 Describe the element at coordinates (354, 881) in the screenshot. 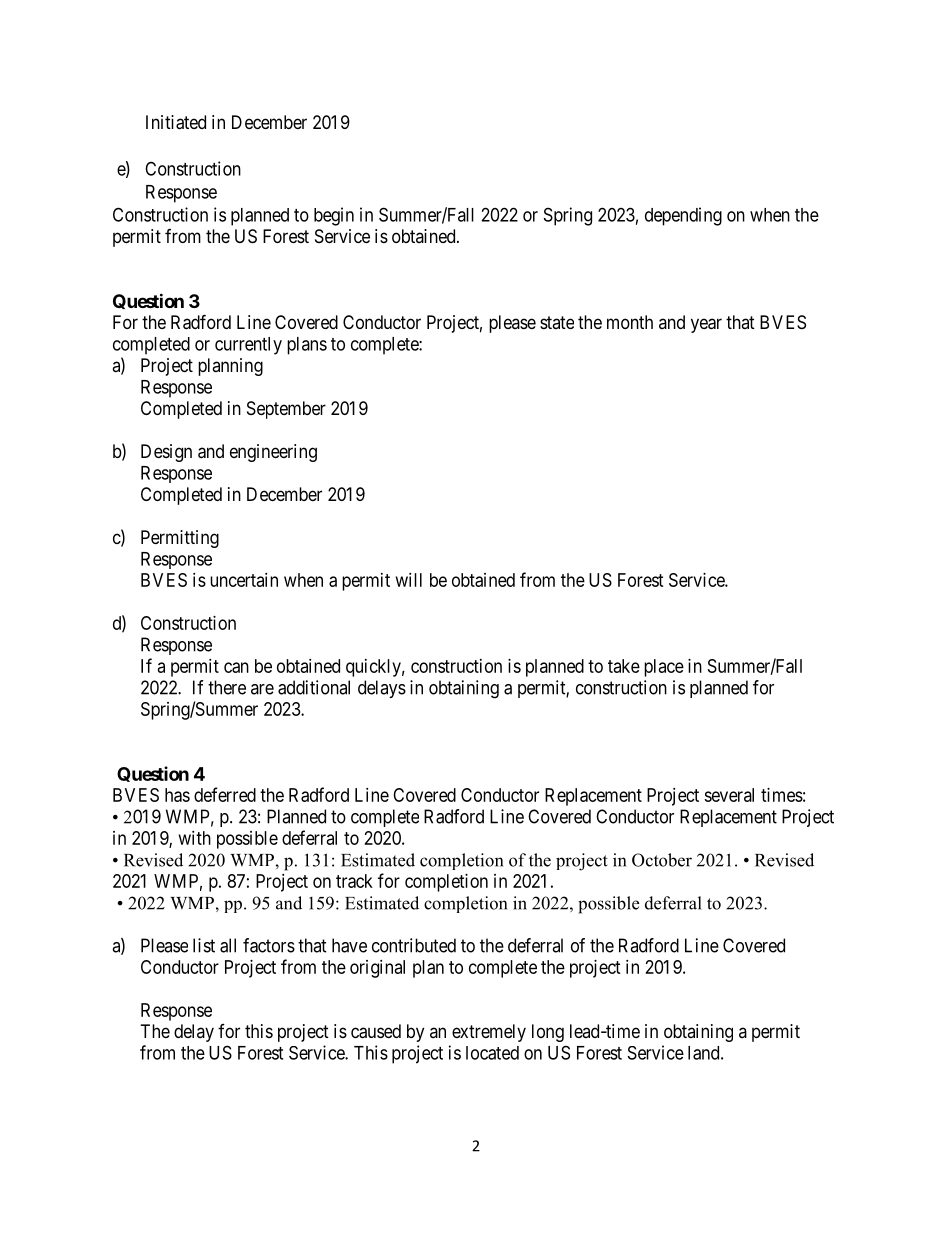

I see `track` at that location.
